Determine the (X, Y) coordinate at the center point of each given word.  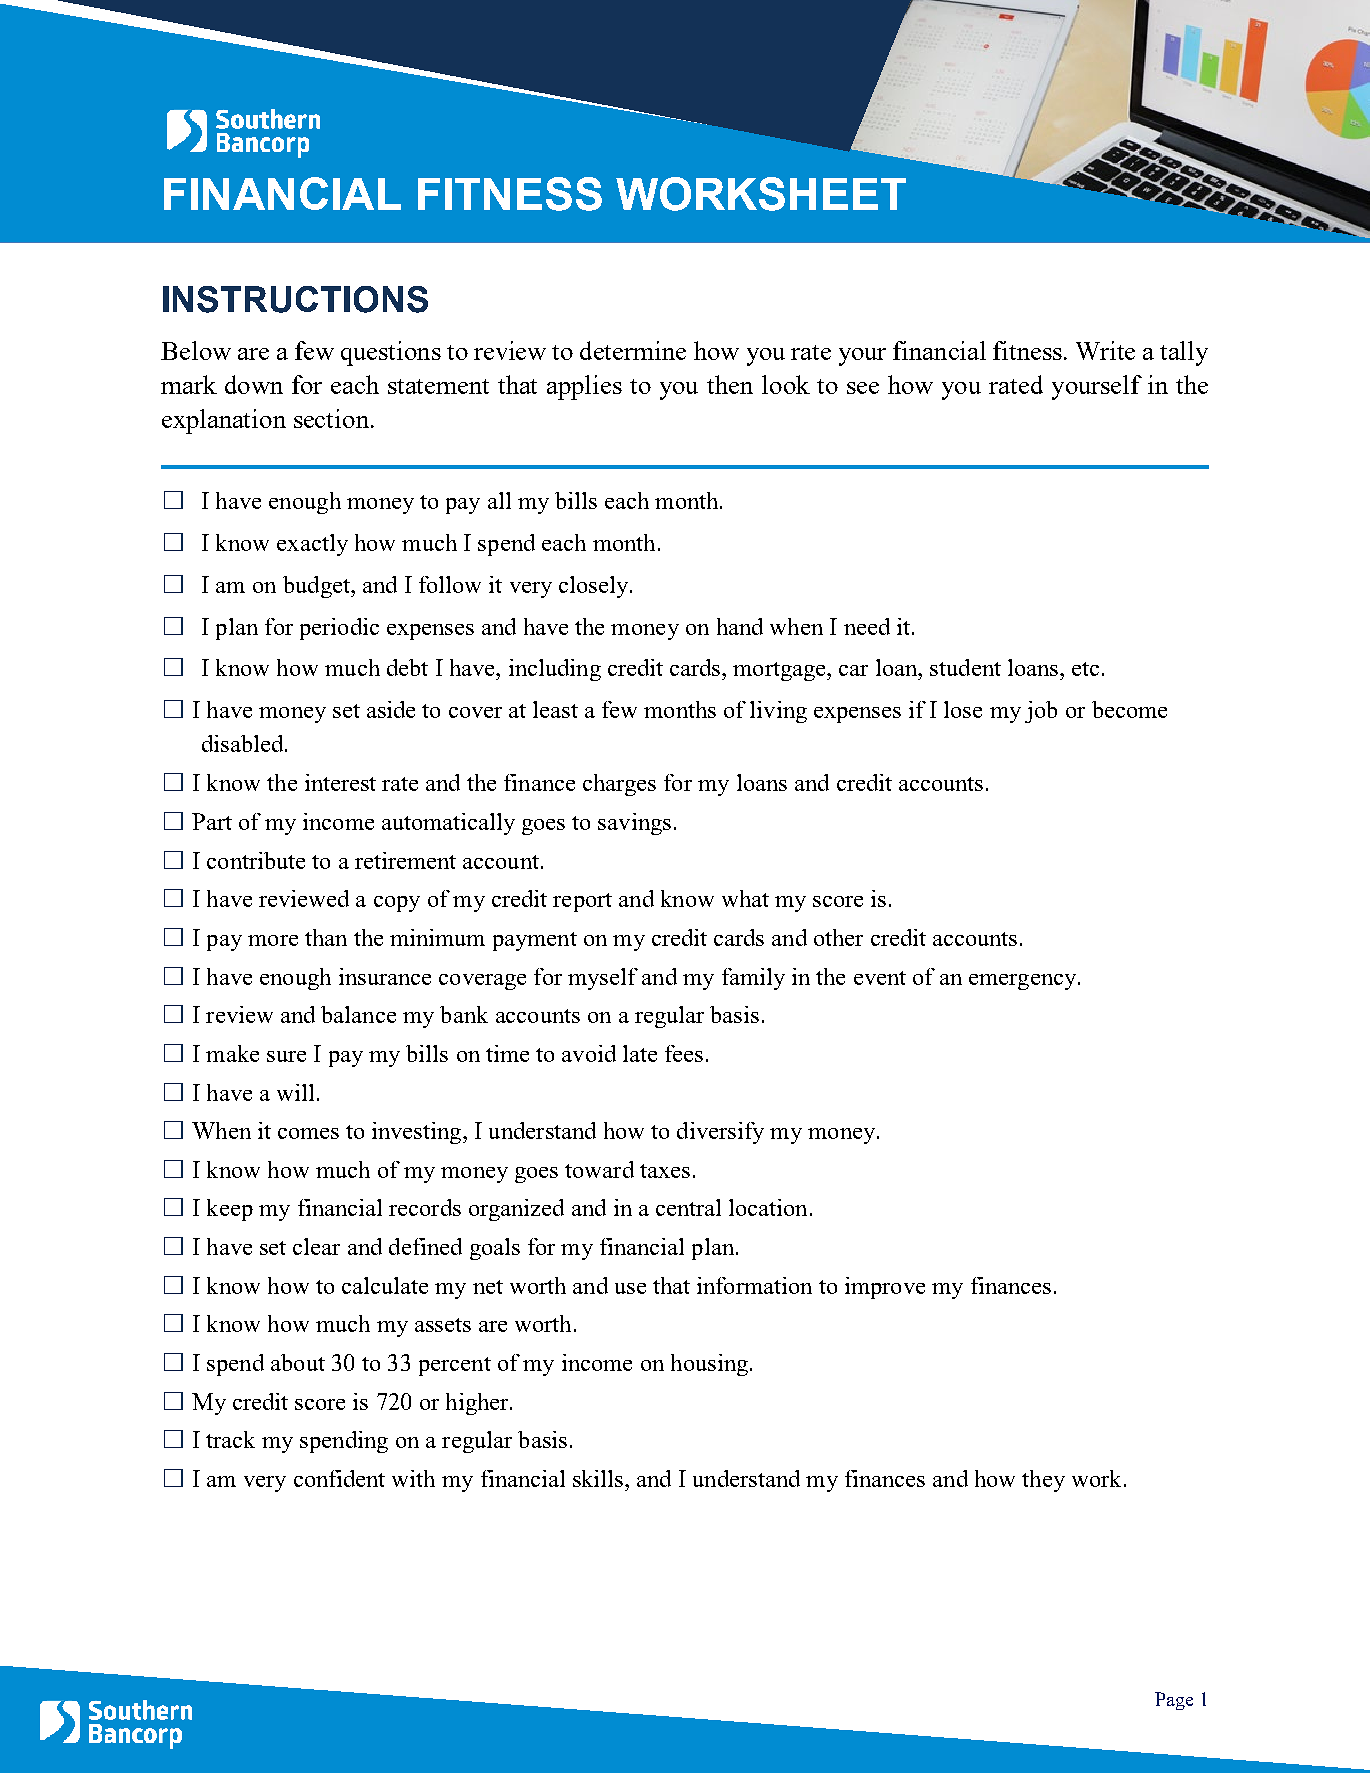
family (753, 979)
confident (339, 1478)
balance (358, 1014)
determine (633, 350)
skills (598, 1478)
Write (1105, 350)
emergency (1022, 982)
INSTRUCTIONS (295, 299)
